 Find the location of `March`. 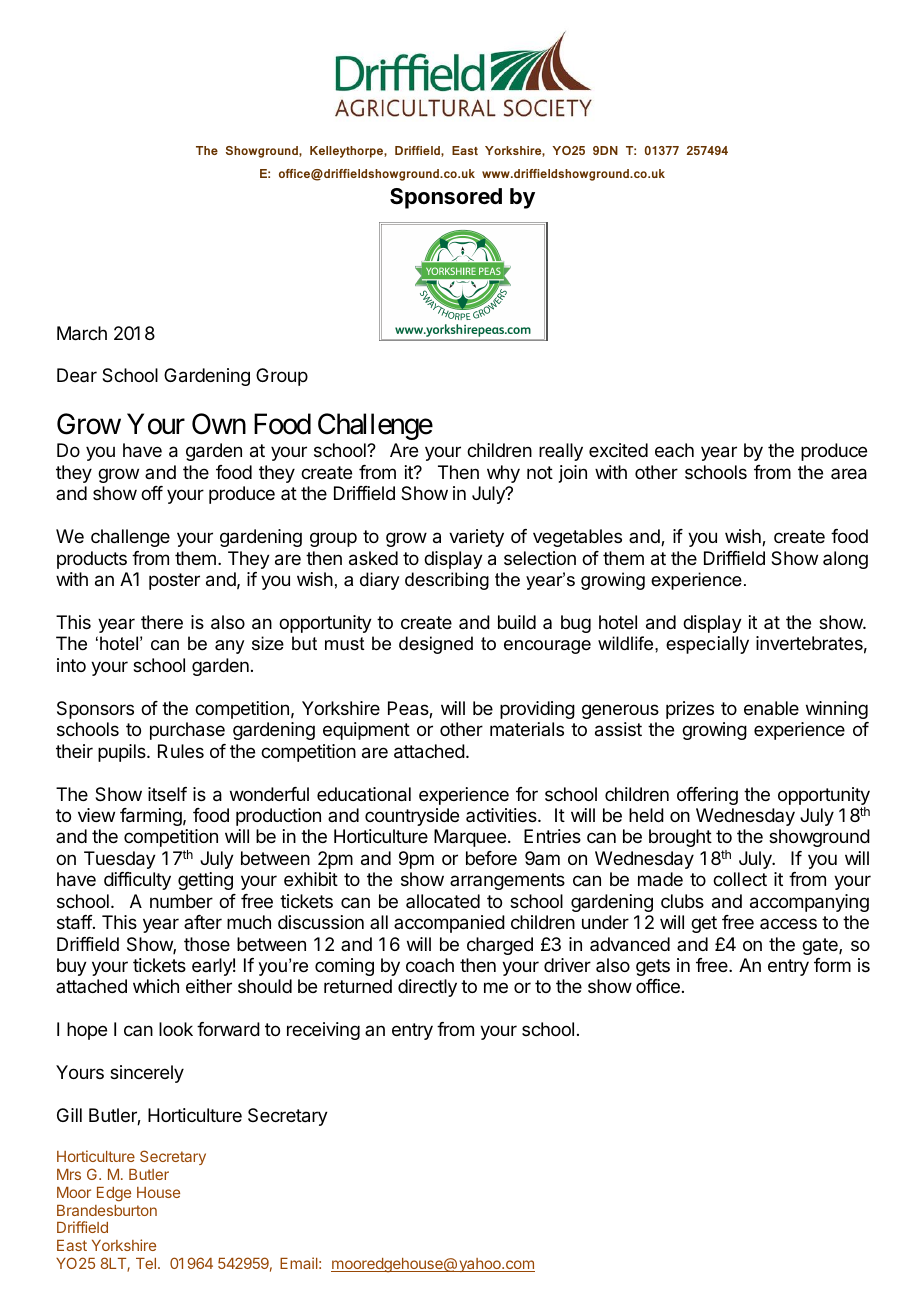

March is located at coordinates (82, 333).
